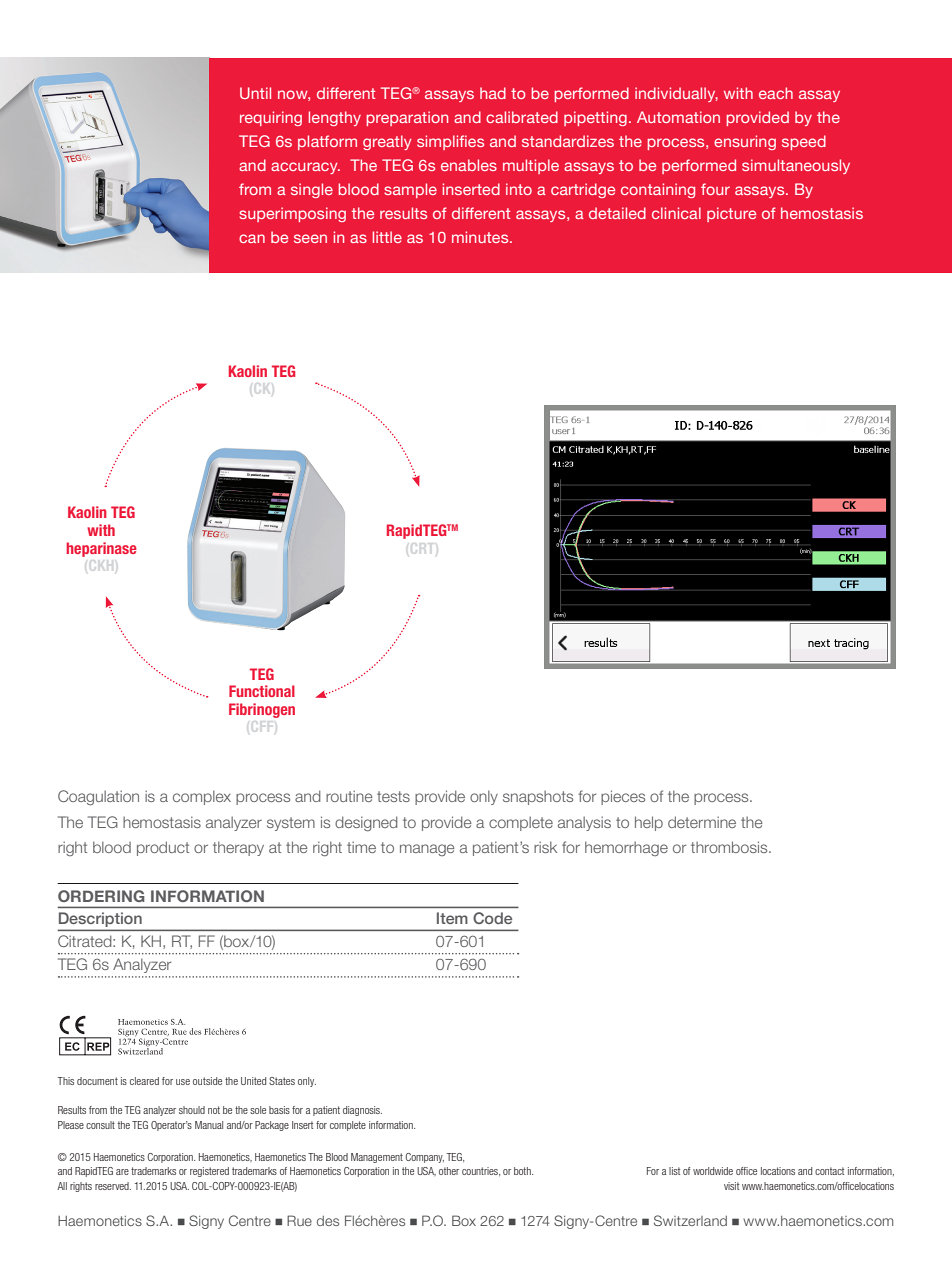 The image size is (952, 1270). I want to click on minutes, so click(481, 237).
